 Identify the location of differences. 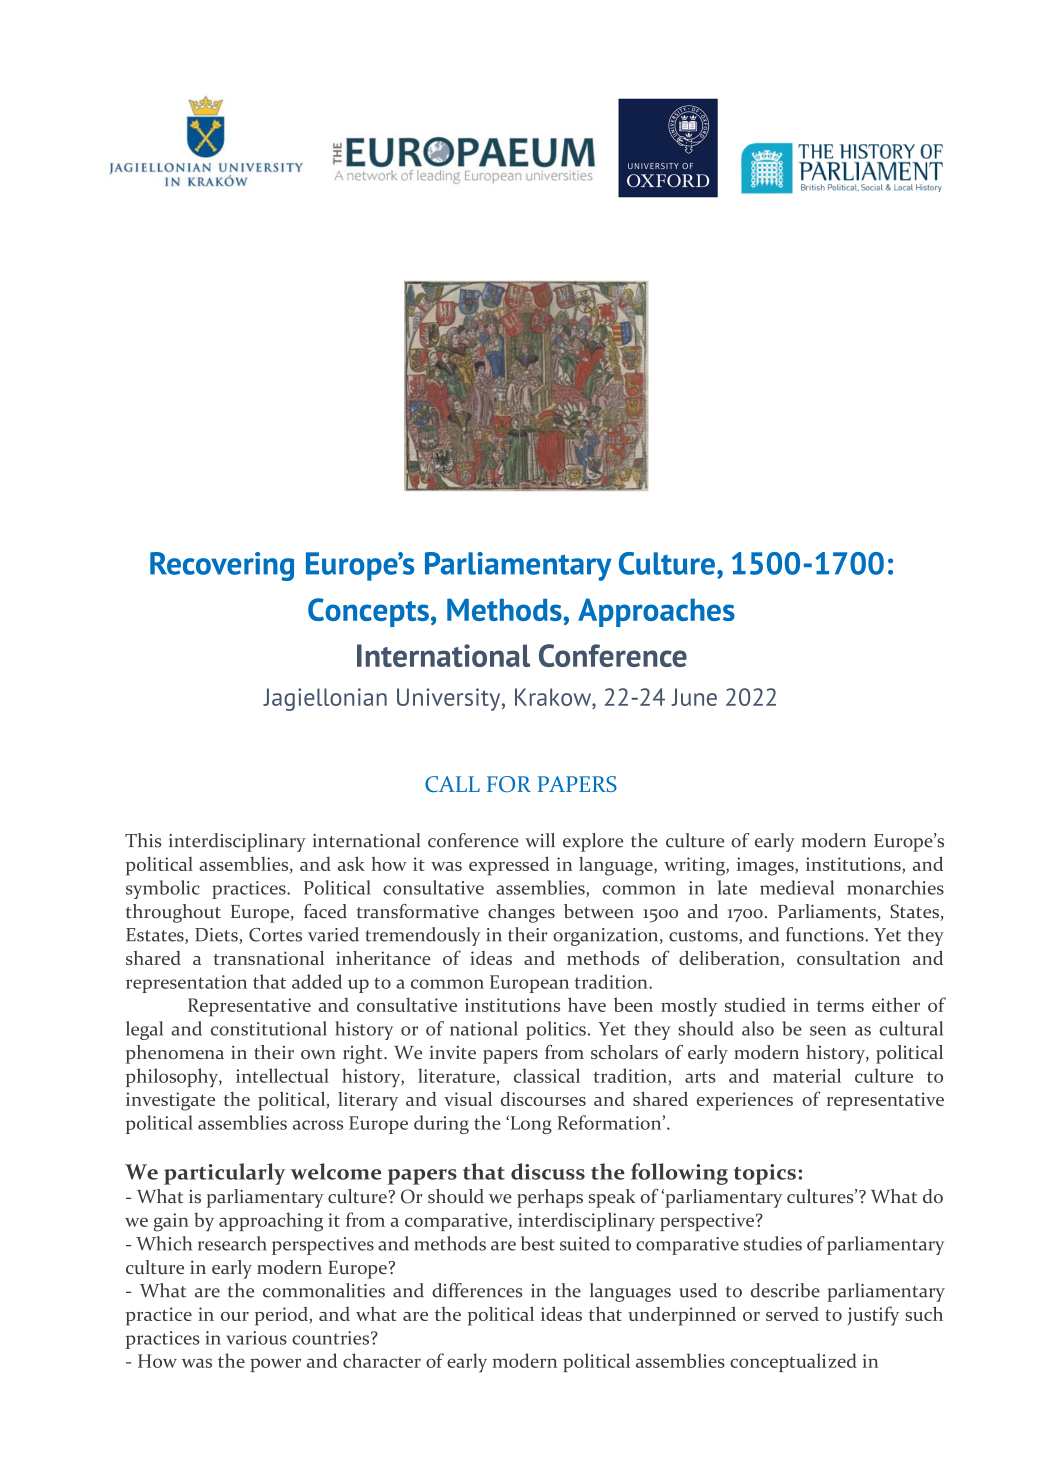
(477, 1290).
